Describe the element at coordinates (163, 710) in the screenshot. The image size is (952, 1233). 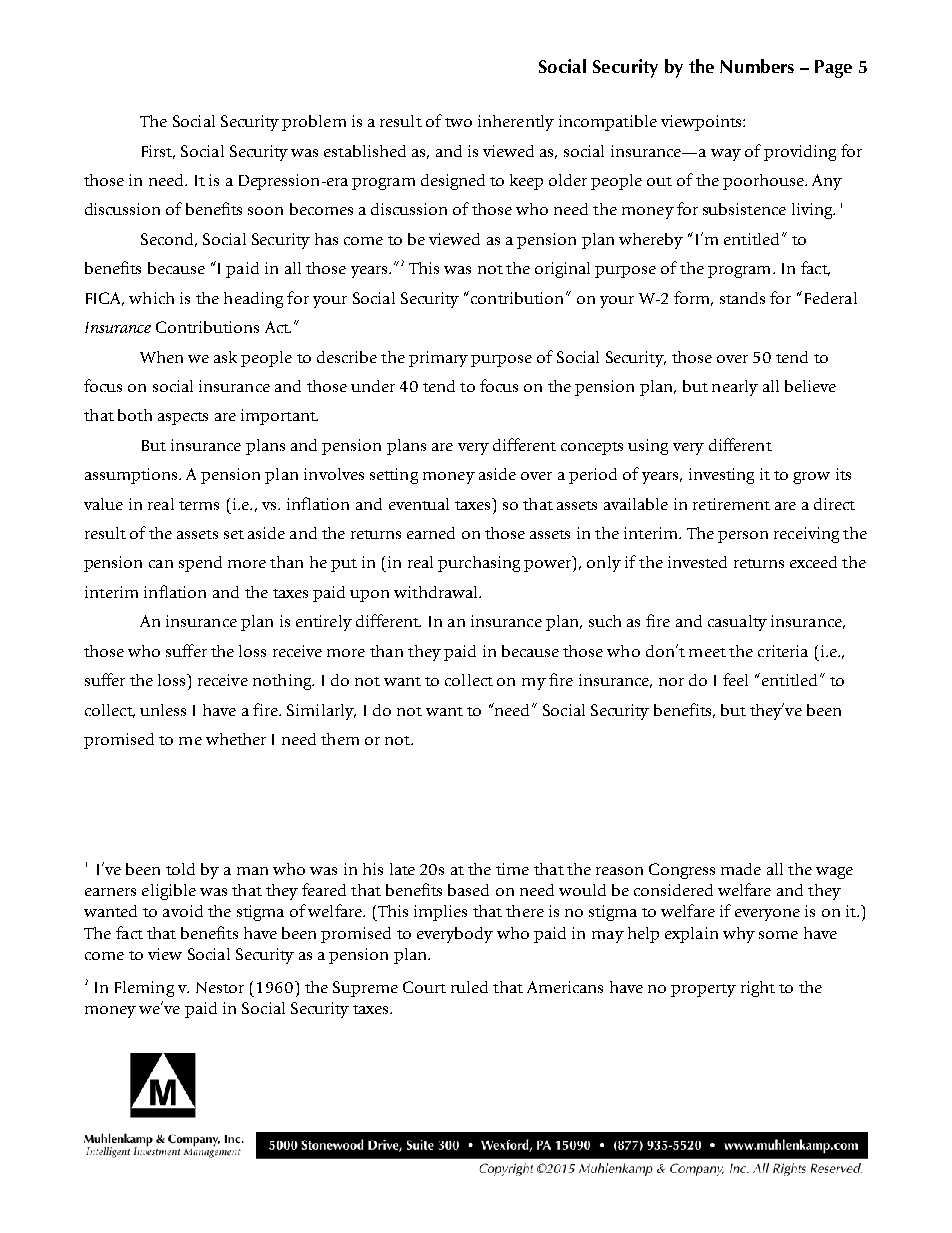
I see `unless` at that location.
